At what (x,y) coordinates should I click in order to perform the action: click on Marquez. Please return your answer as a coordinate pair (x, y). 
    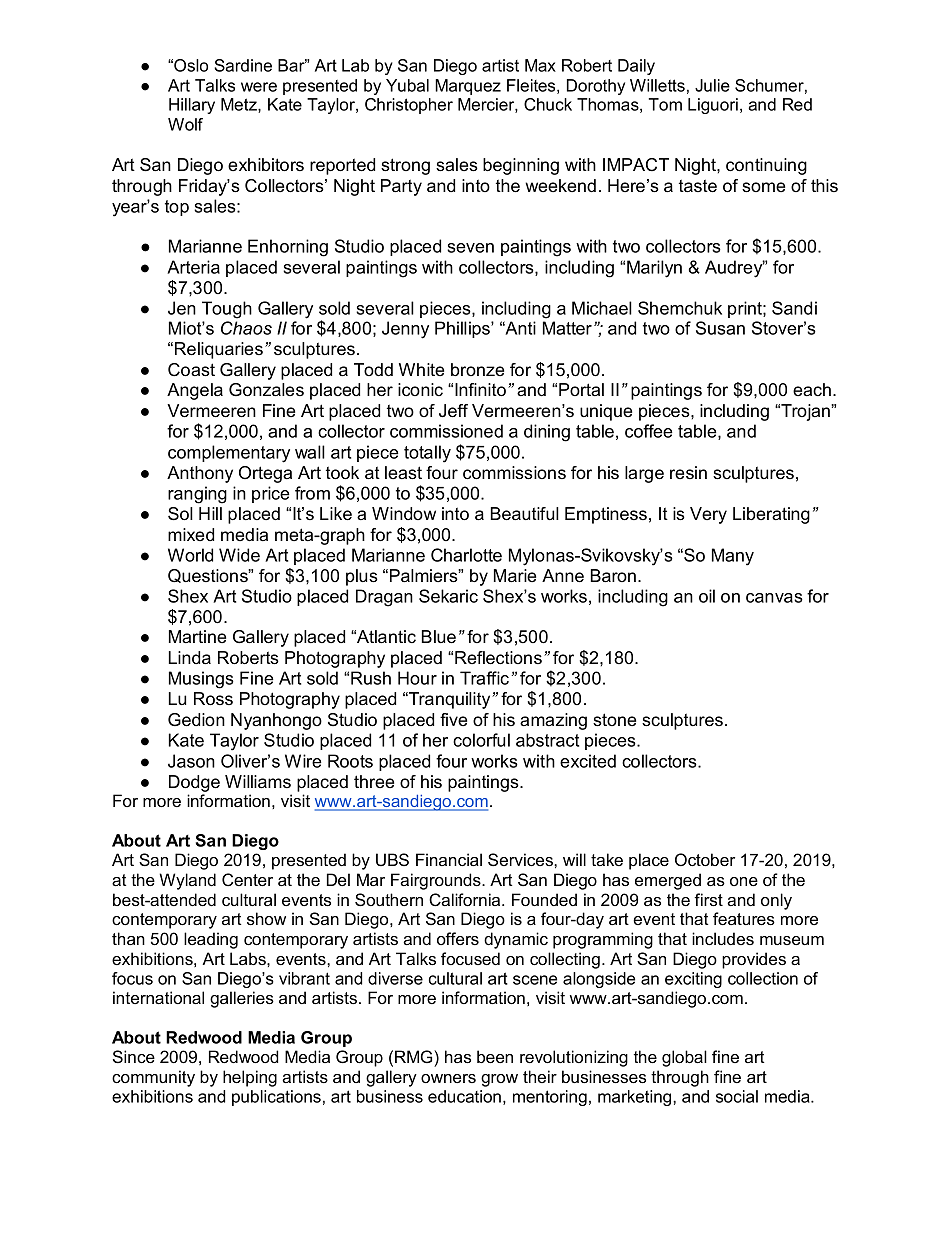
    Looking at the image, I should click on (468, 87).
